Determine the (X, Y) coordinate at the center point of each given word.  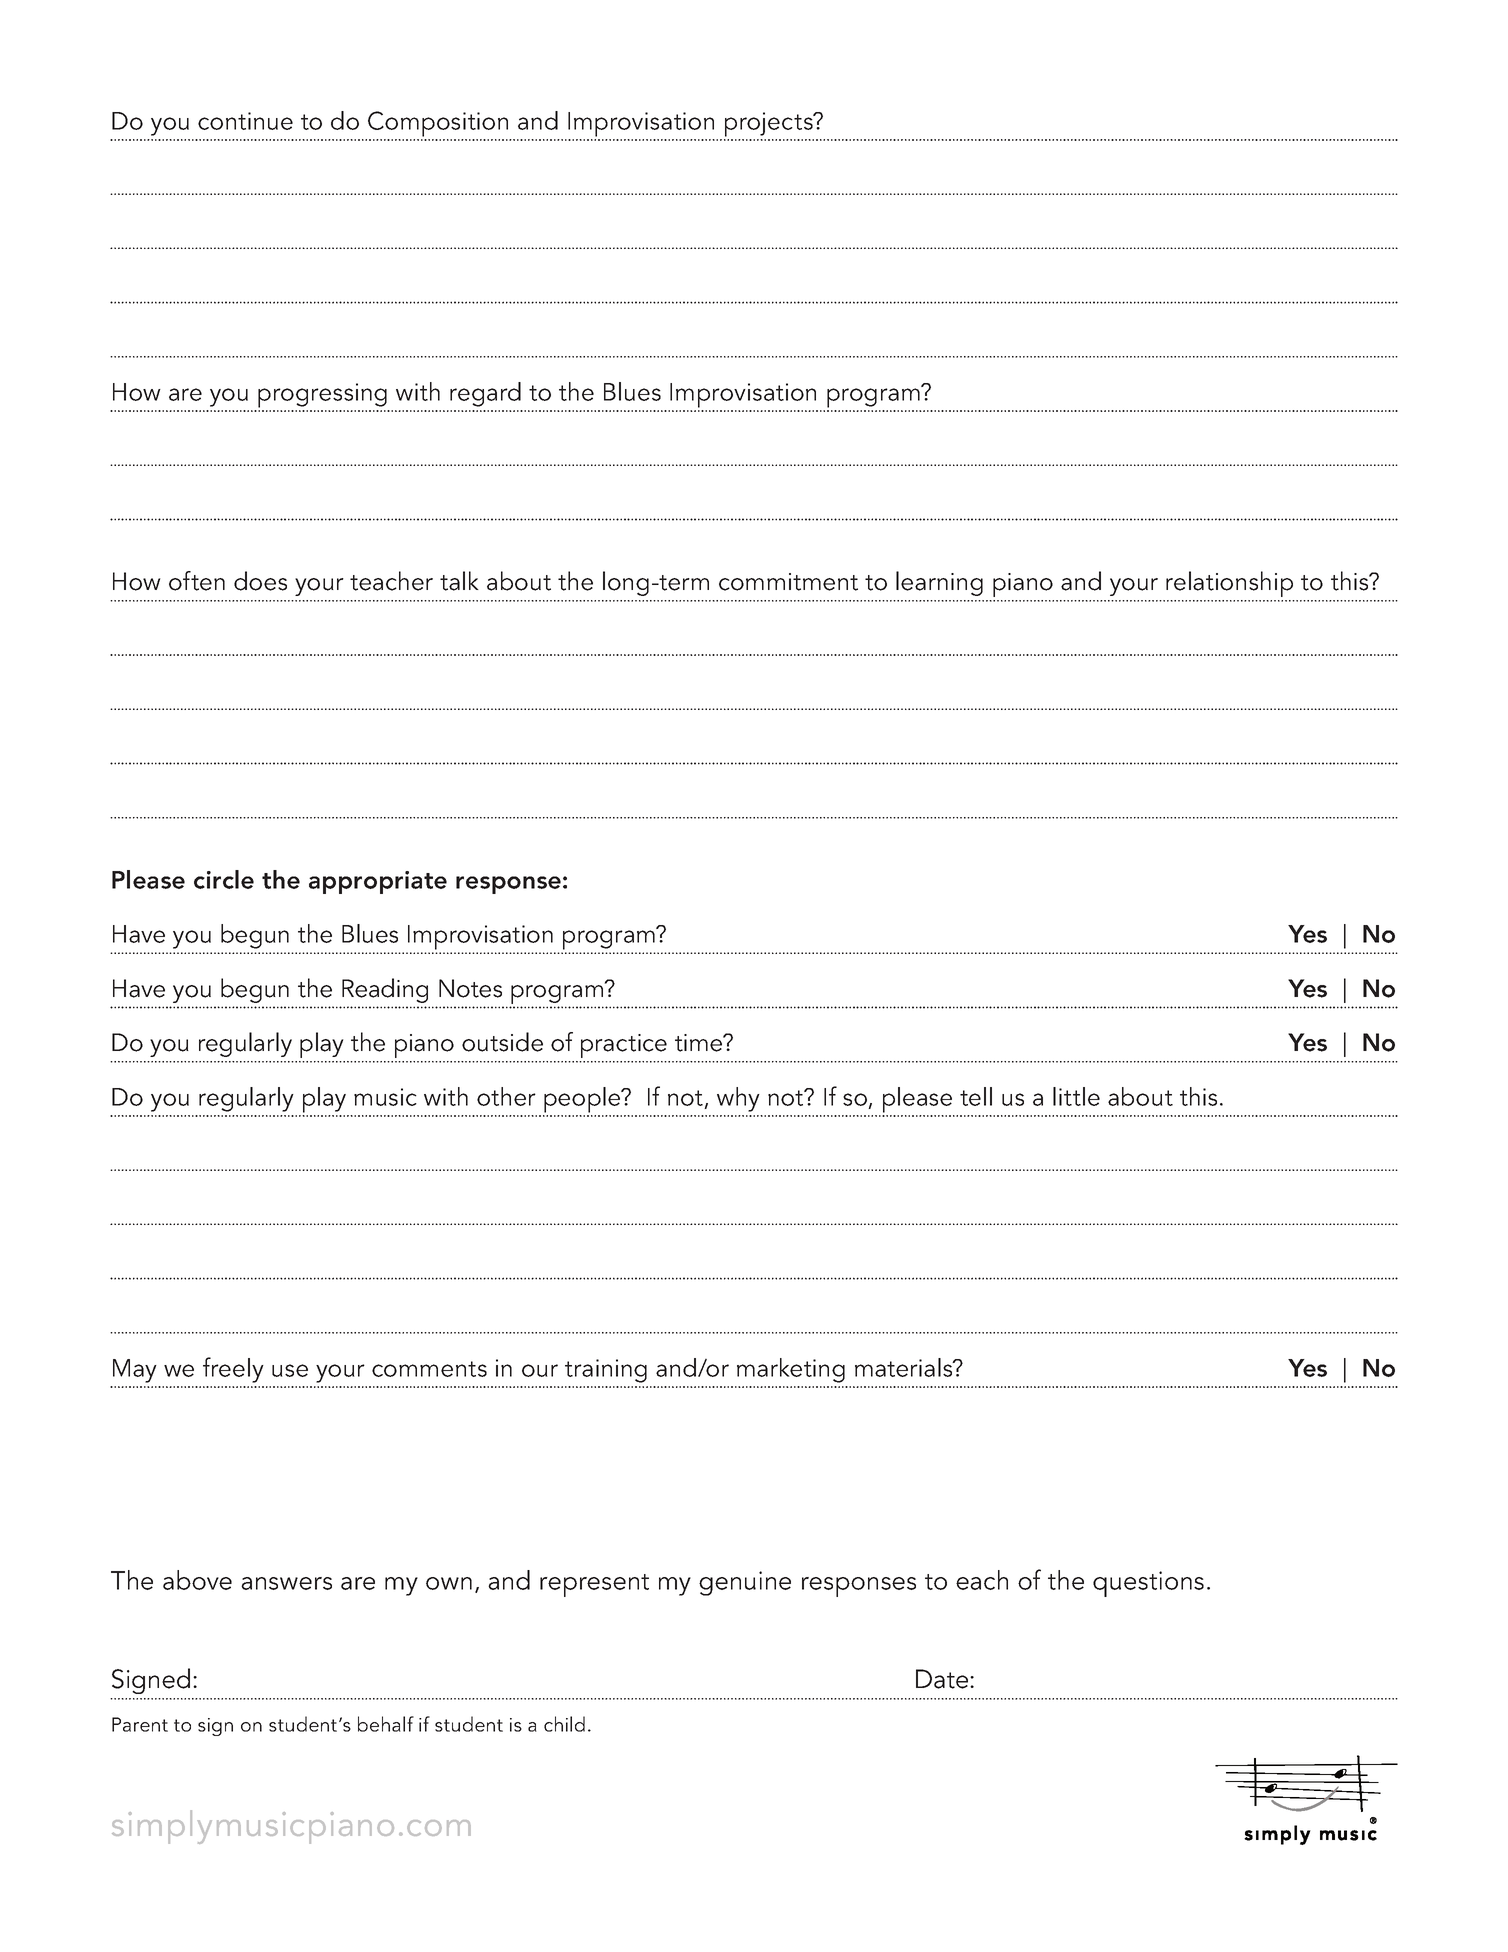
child (564, 1724)
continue (245, 121)
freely (233, 1370)
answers (286, 1583)
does (260, 581)
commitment (788, 582)
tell (976, 1096)
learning (939, 583)
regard (485, 394)
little (1076, 1096)
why (738, 1099)
